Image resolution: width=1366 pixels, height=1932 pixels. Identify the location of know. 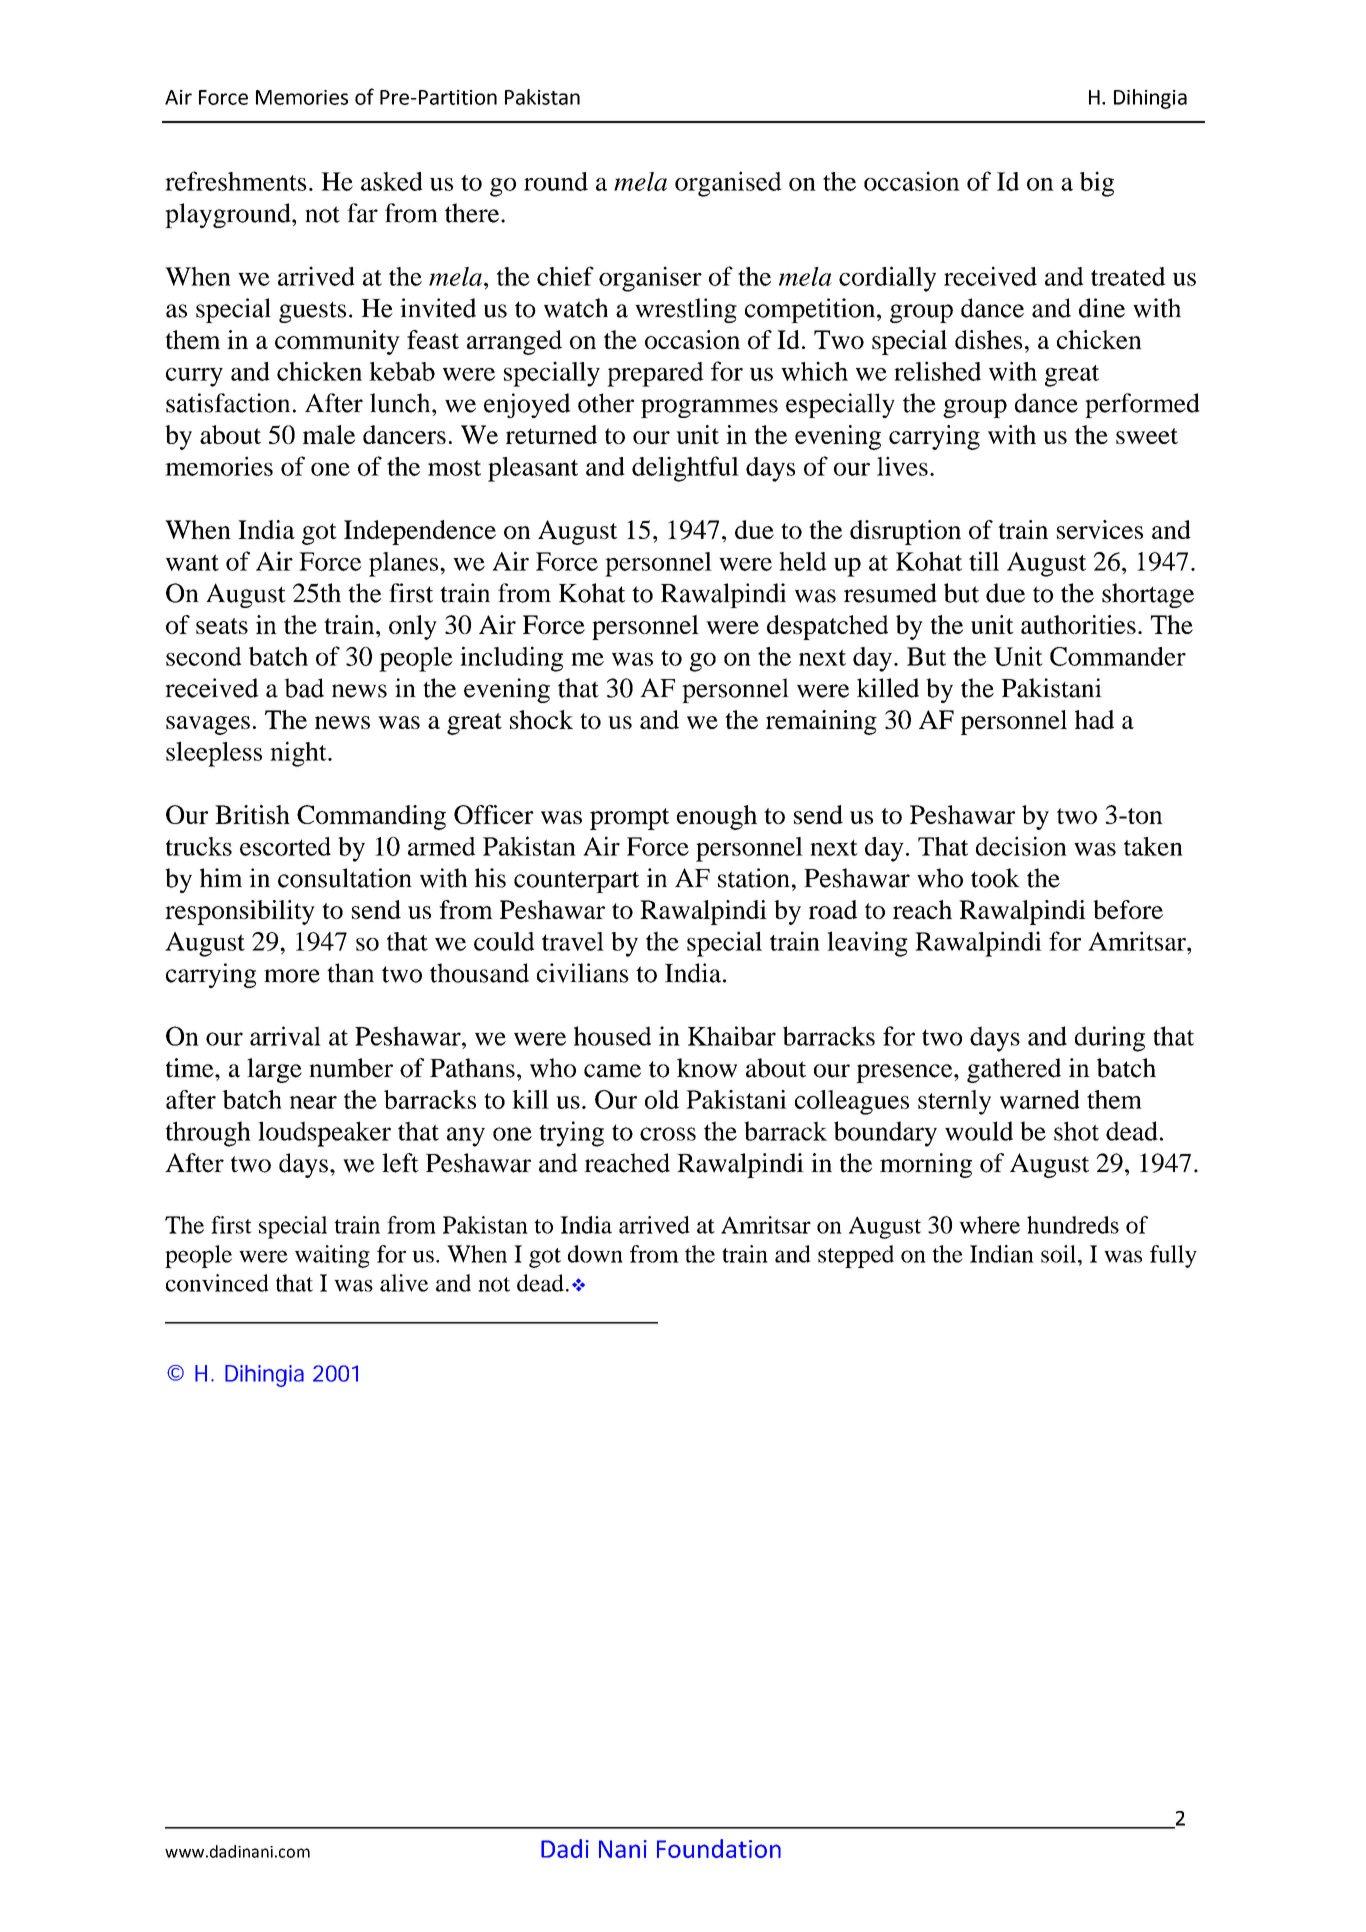
(707, 1068).
